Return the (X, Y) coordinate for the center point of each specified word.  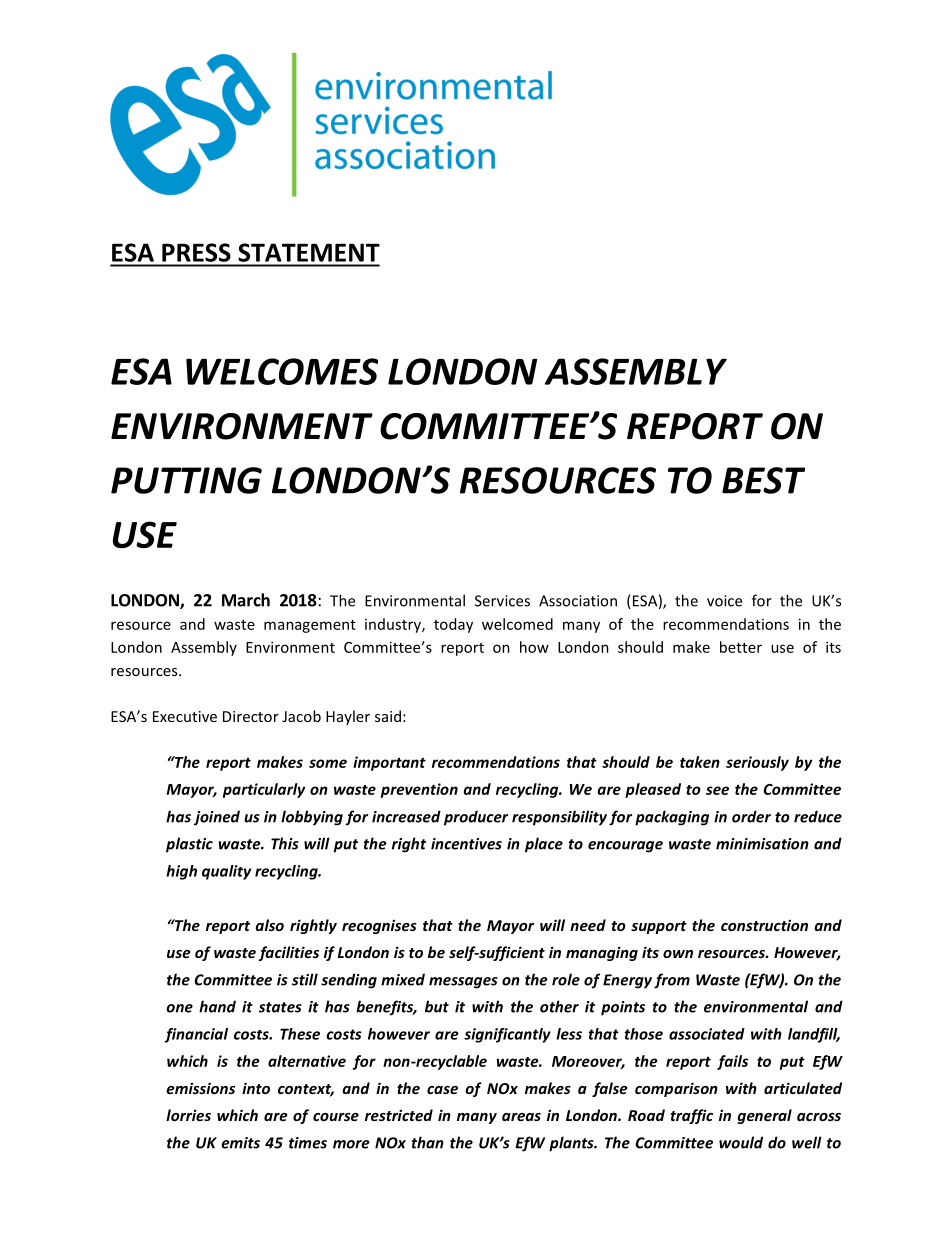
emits (240, 1143)
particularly (264, 790)
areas (521, 1117)
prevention (419, 790)
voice (724, 601)
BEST (763, 480)
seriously (757, 763)
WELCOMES (282, 371)
